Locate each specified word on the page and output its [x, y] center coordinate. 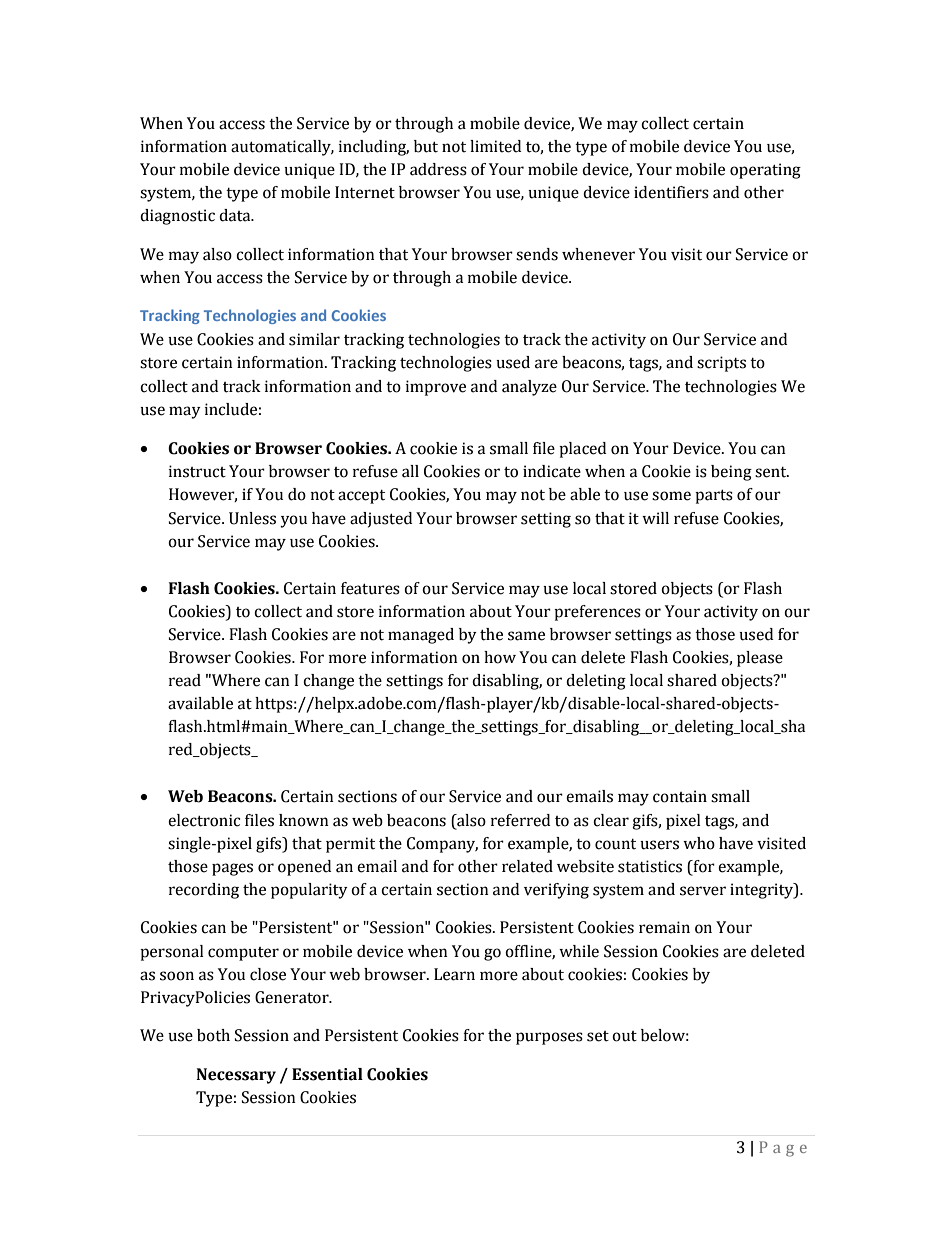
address [438, 169]
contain [680, 796]
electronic [204, 820]
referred [520, 820]
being [731, 473]
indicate [552, 471]
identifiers [671, 192]
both [213, 1035]
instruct [197, 471]
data [236, 215]
